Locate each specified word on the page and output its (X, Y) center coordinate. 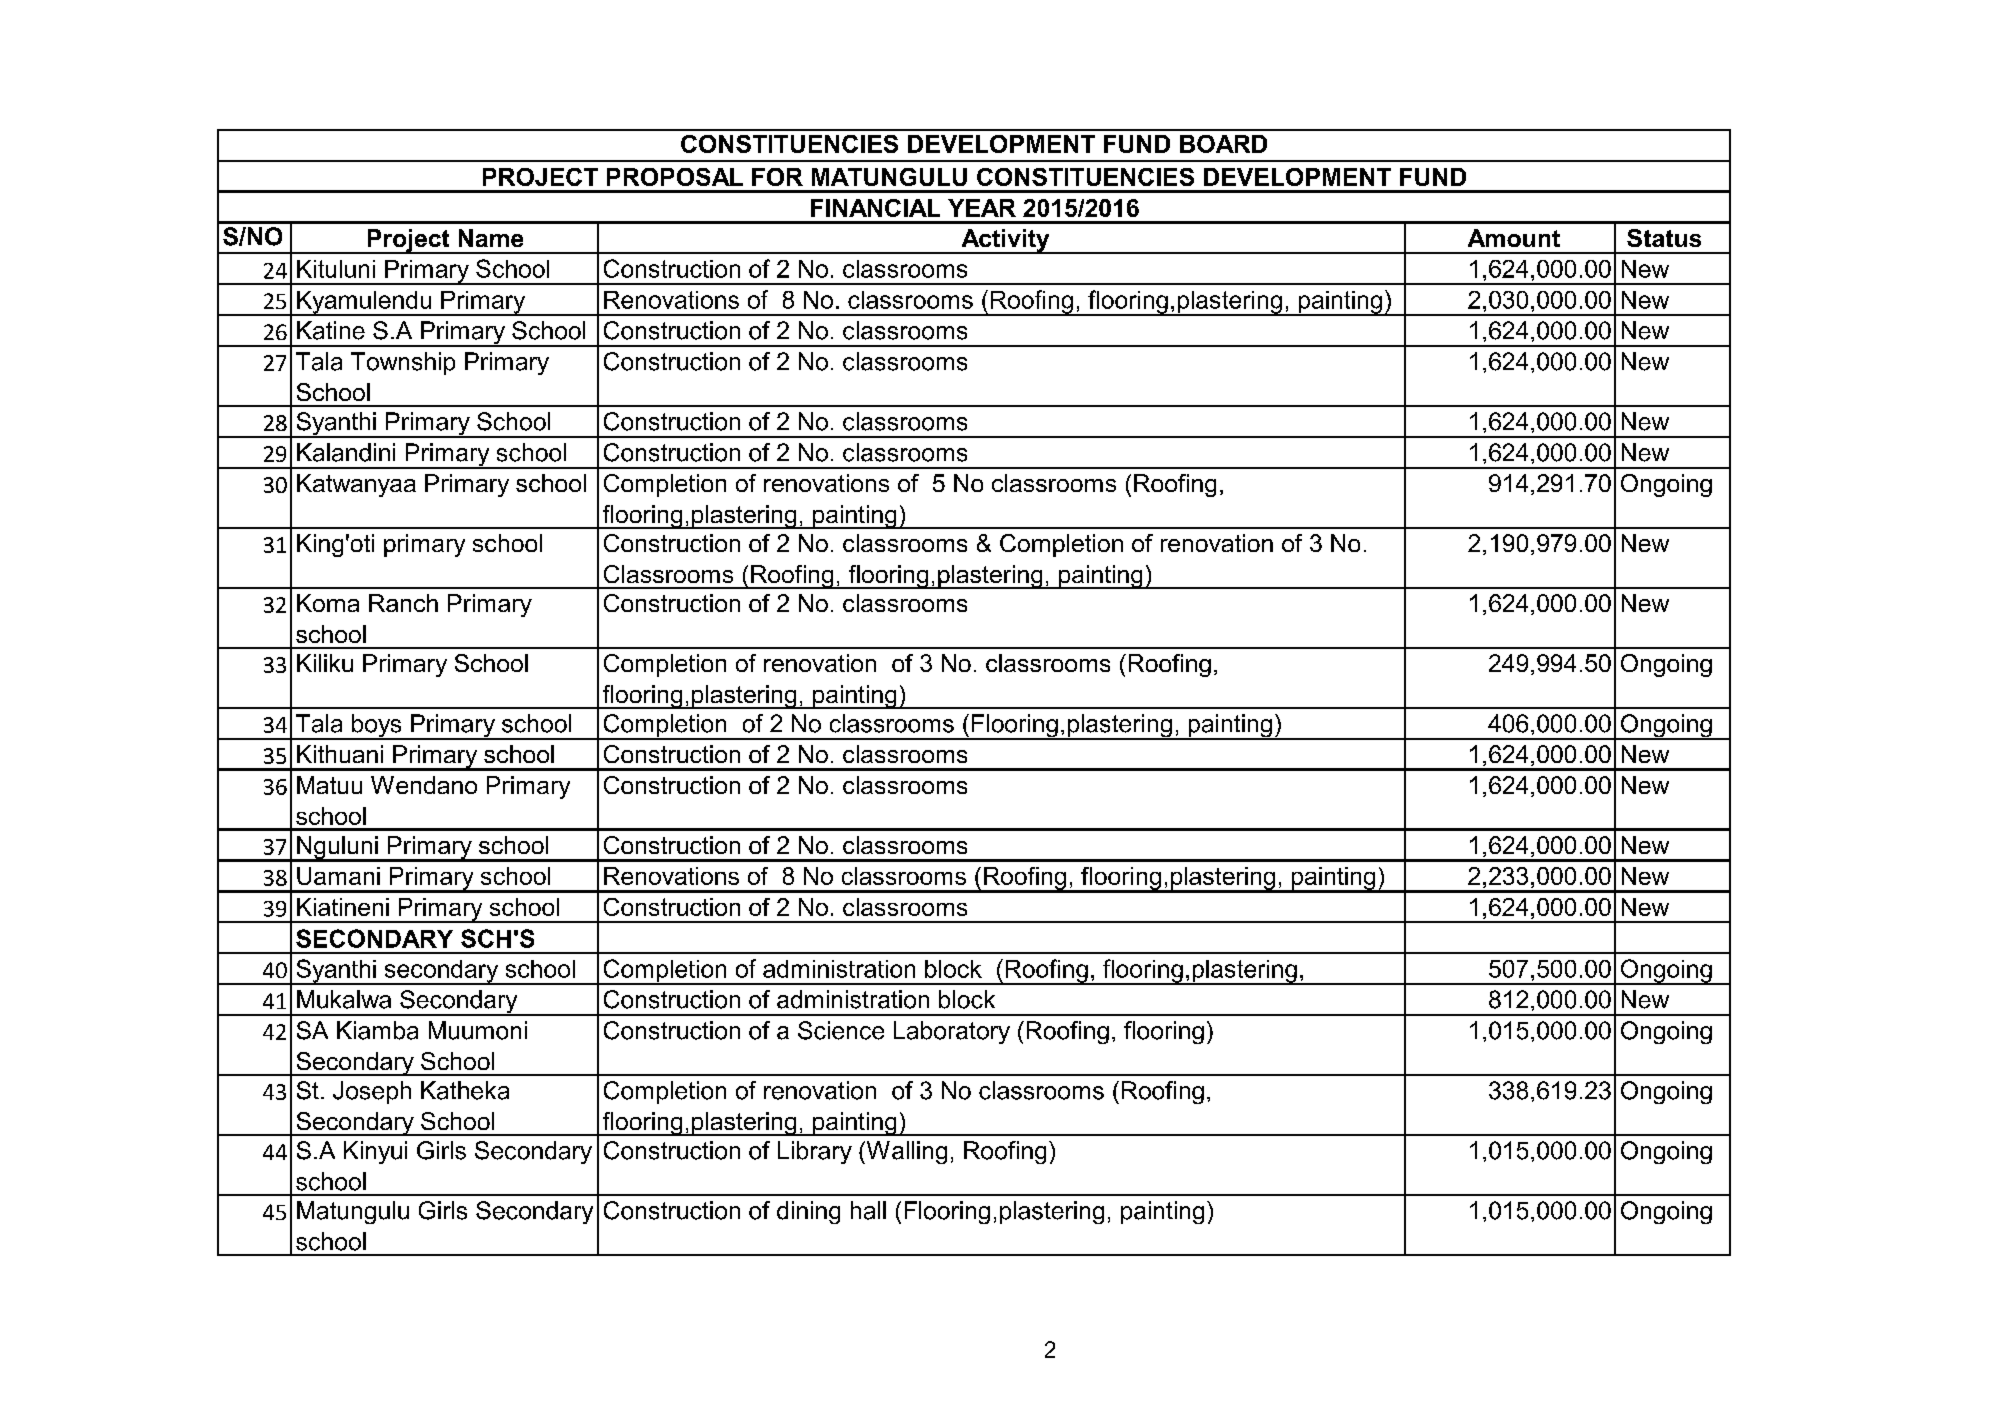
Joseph (372, 1092)
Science (841, 1030)
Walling (905, 1152)
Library (815, 1152)
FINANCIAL (875, 208)
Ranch (403, 603)
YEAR (982, 208)
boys (377, 727)
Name (491, 238)
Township (403, 363)
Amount (1514, 238)
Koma (328, 603)
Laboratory (952, 1032)
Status (1664, 238)
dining (808, 1212)
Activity (1005, 241)
